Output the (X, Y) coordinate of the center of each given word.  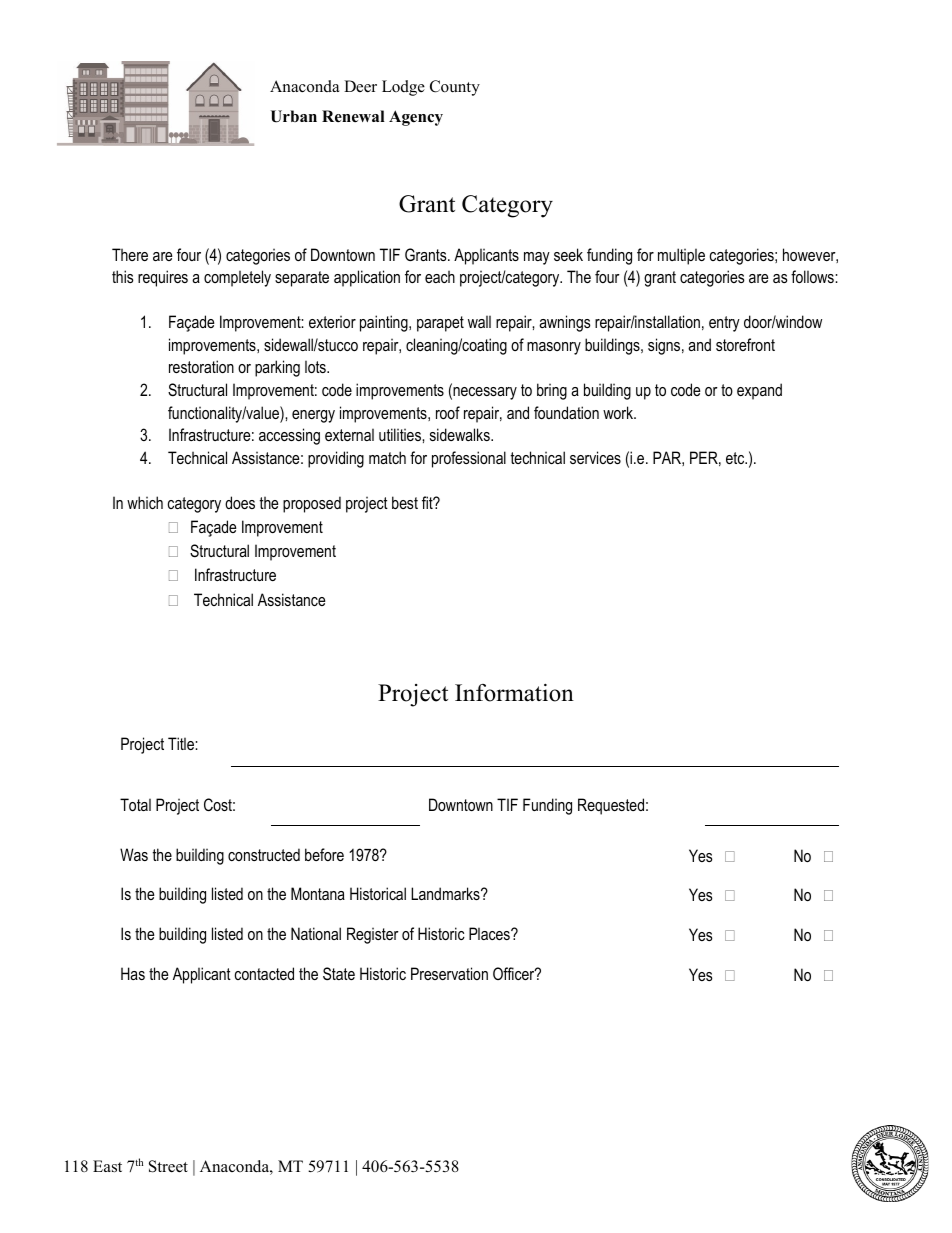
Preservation (449, 973)
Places (490, 933)
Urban (294, 116)
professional (469, 459)
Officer (515, 973)
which (145, 502)
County (455, 88)
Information (514, 693)
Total (135, 804)
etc (736, 458)
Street (168, 1166)
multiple (681, 256)
